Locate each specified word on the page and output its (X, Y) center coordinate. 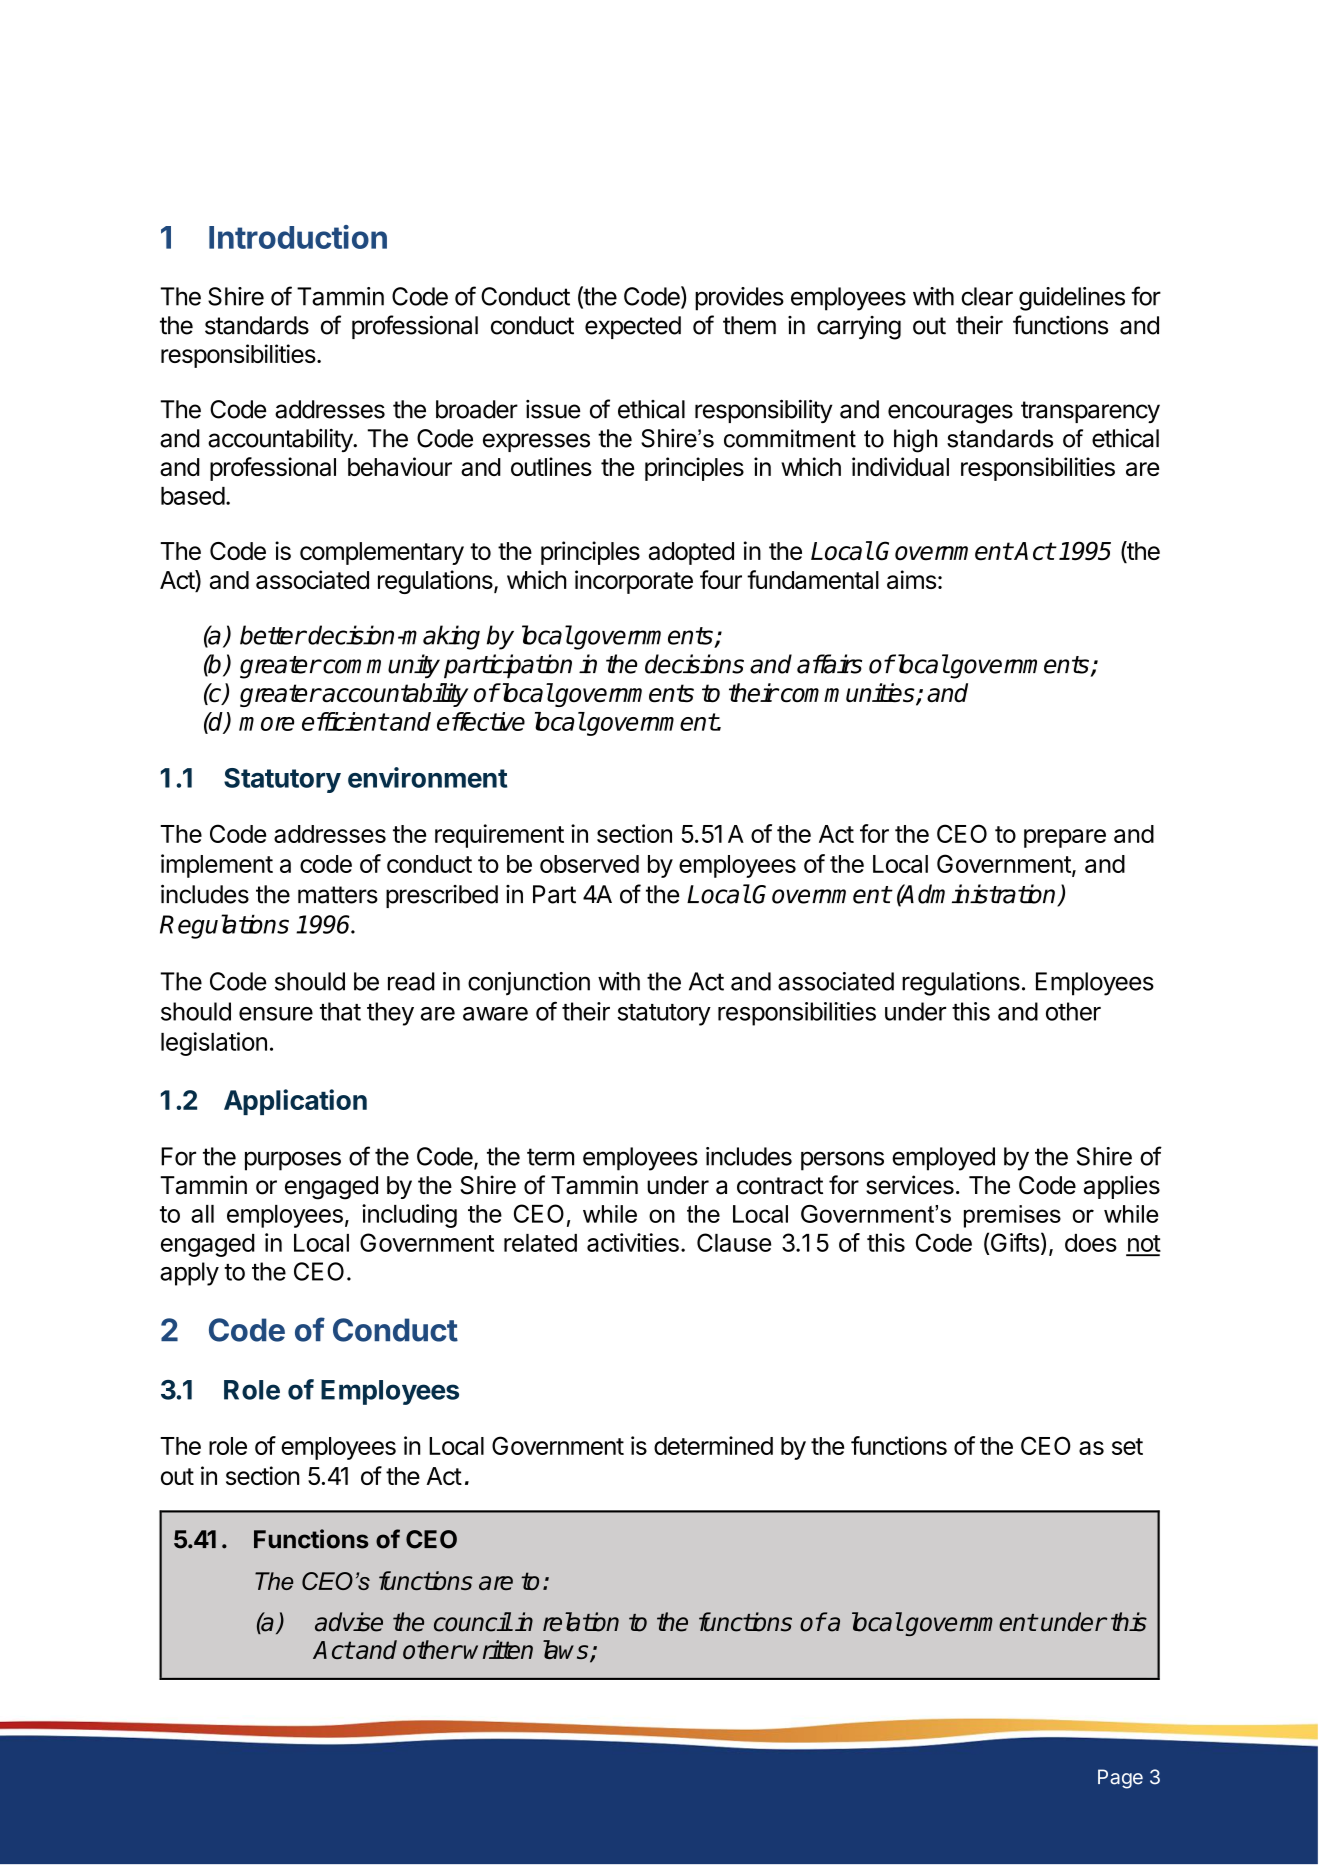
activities (633, 1242)
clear (987, 296)
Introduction (298, 237)
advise (349, 1622)
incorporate (634, 582)
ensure (276, 1014)
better (273, 635)
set (1127, 1446)
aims (911, 579)
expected (633, 327)
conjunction (529, 984)
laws (567, 1651)
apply (189, 1274)
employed (943, 1159)
